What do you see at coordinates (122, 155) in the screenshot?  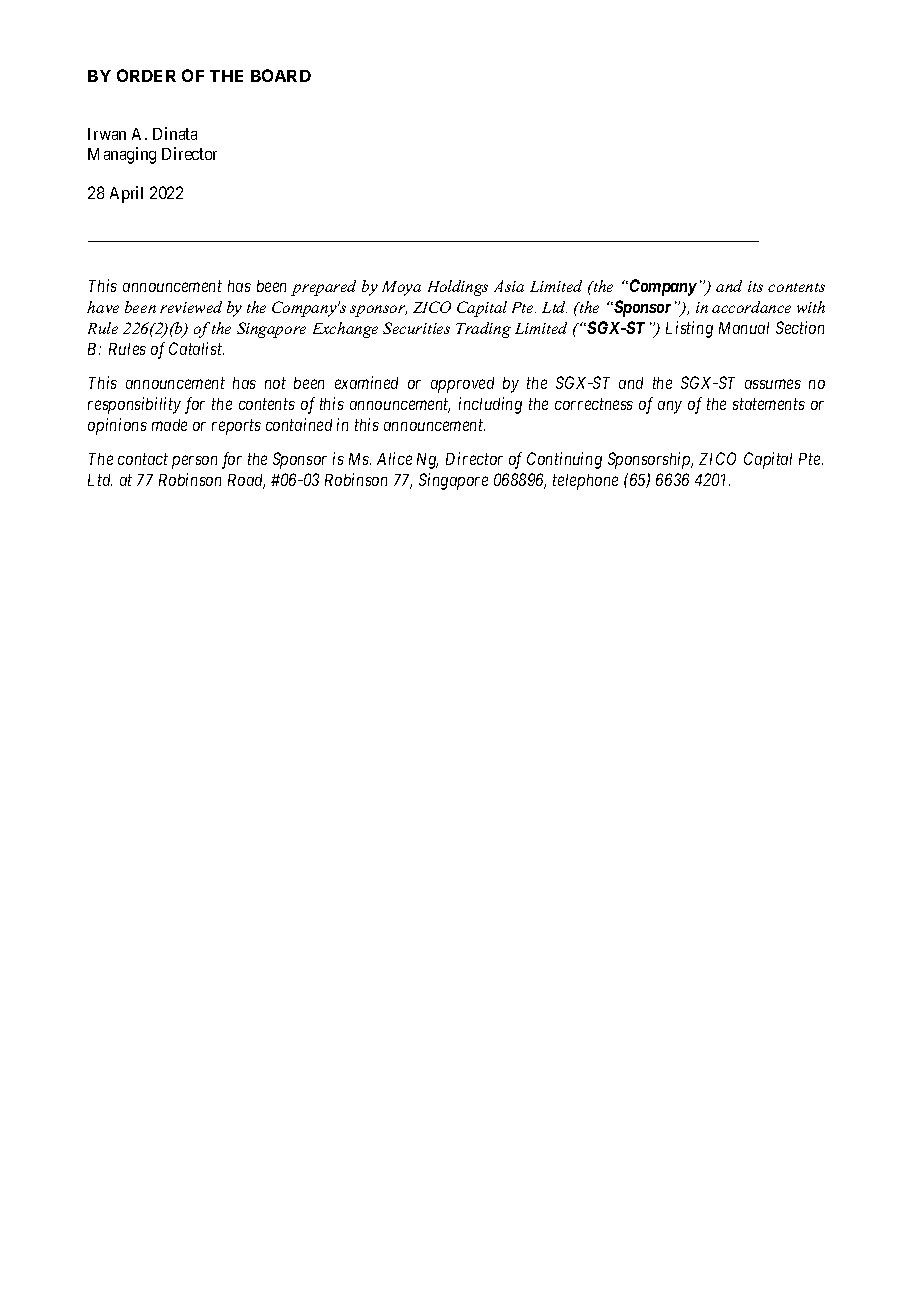 I see `Managing` at bounding box center [122, 155].
